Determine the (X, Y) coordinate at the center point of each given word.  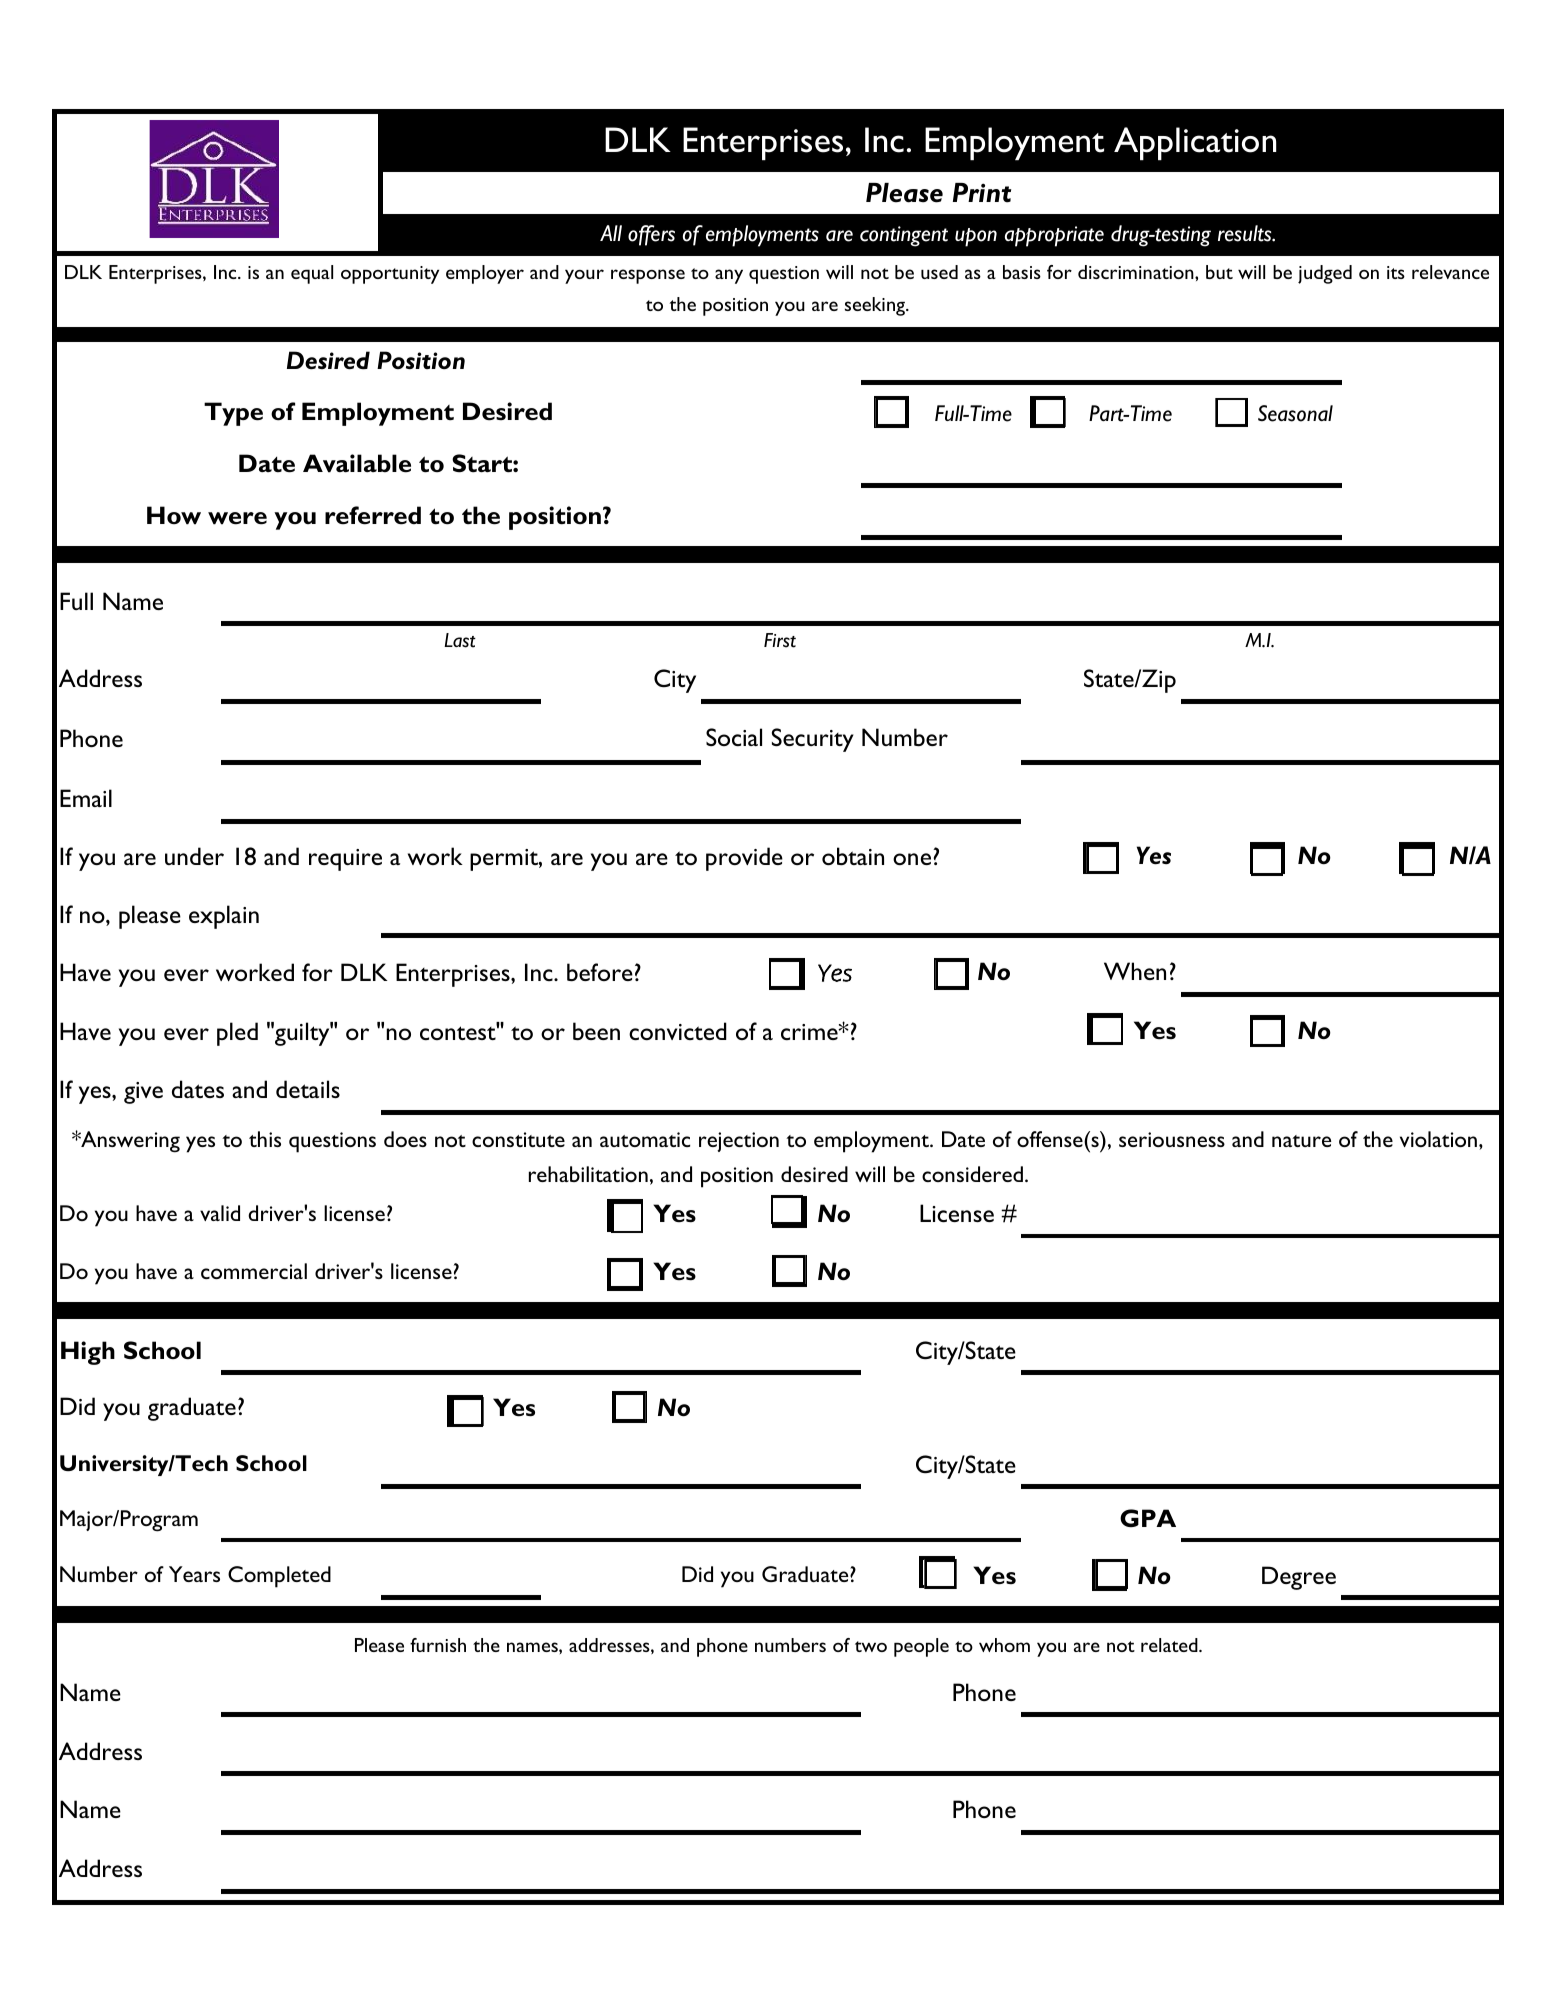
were (237, 518)
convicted (678, 1031)
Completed (279, 1577)
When (1135, 971)
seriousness (1172, 1139)
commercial (254, 1271)
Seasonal (1295, 413)
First (780, 640)
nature (1301, 1141)
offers (651, 235)
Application (1195, 143)
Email (86, 798)
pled (237, 1034)
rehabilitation (588, 1174)
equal (312, 274)
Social (734, 737)
